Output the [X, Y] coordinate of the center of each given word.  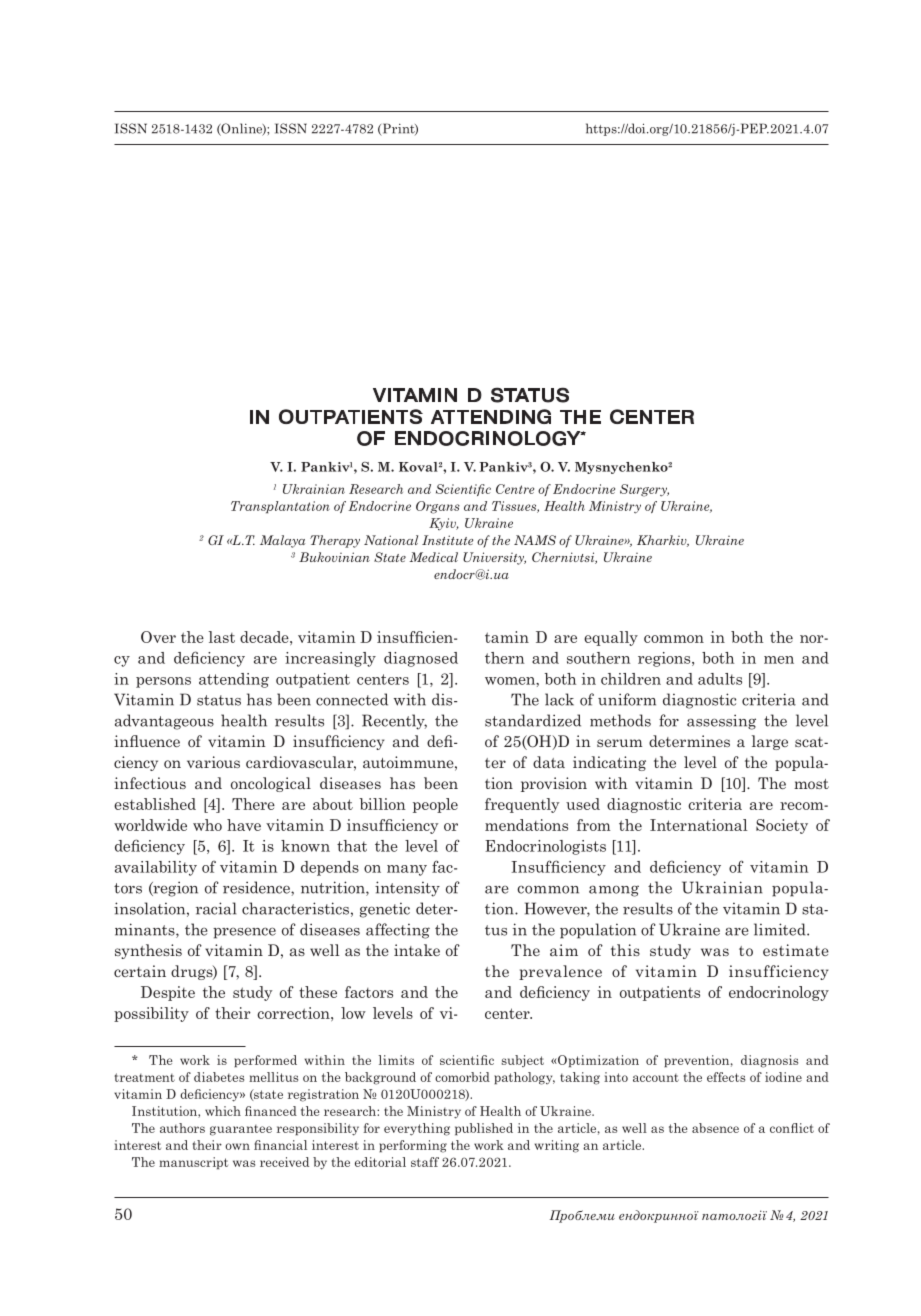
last [222, 637]
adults [720, 679]
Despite [168, 993]
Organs [438, 507]
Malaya [282, 541]
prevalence [560, 972]
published [484, 1129]
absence [715, 1128]
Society [782, 826]
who [207, 825]
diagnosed [421, 659]
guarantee [241, 1130]
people [435, 805]
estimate [796, 950]
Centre [515, 489]
